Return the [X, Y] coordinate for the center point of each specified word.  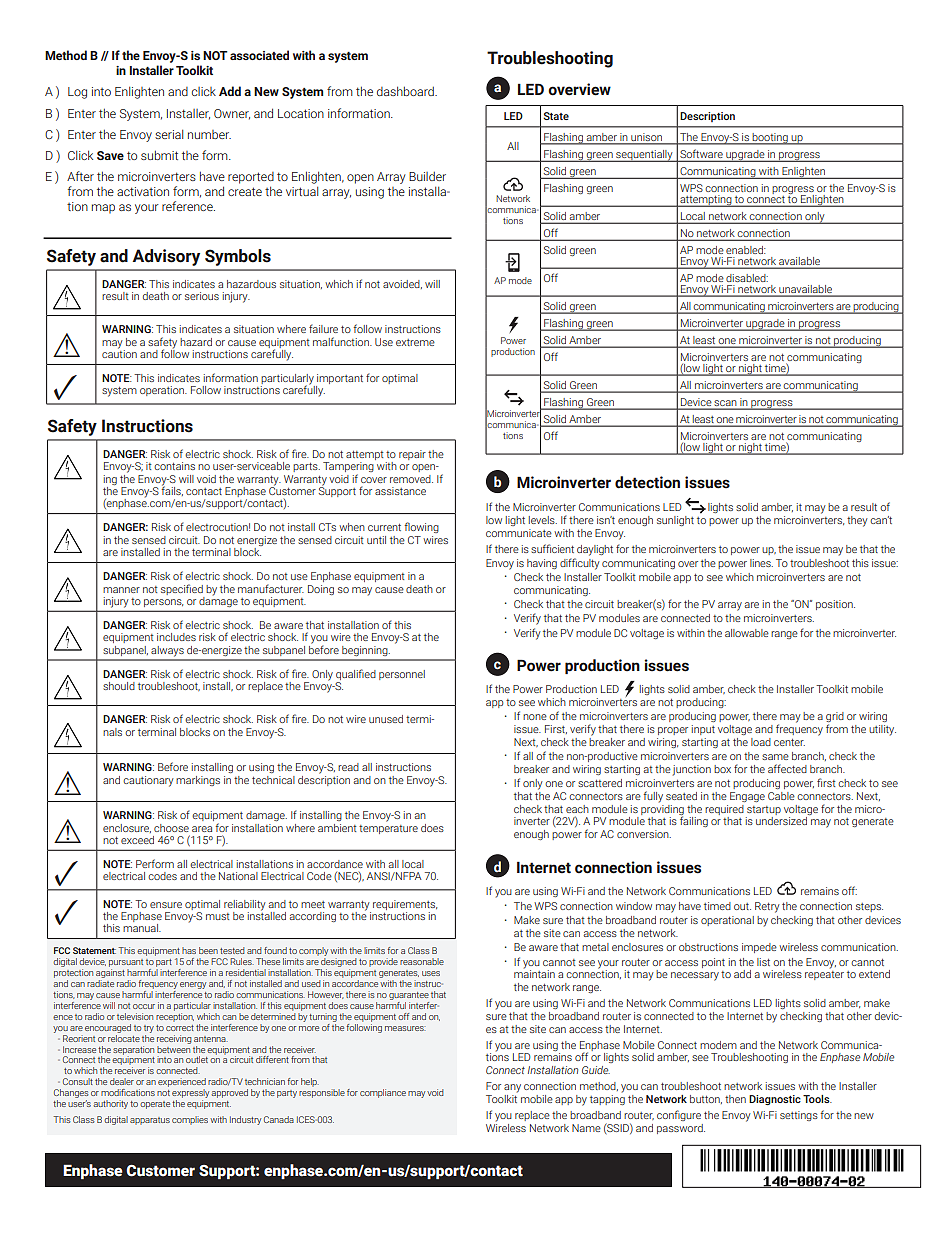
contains [174, 466]
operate [155, 1105]
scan [726, 404]
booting [770, 139]
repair [412, 455]
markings [198, 781]
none [535, 717]
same [775, 757]
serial [169, 134]
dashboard [406, 91]
